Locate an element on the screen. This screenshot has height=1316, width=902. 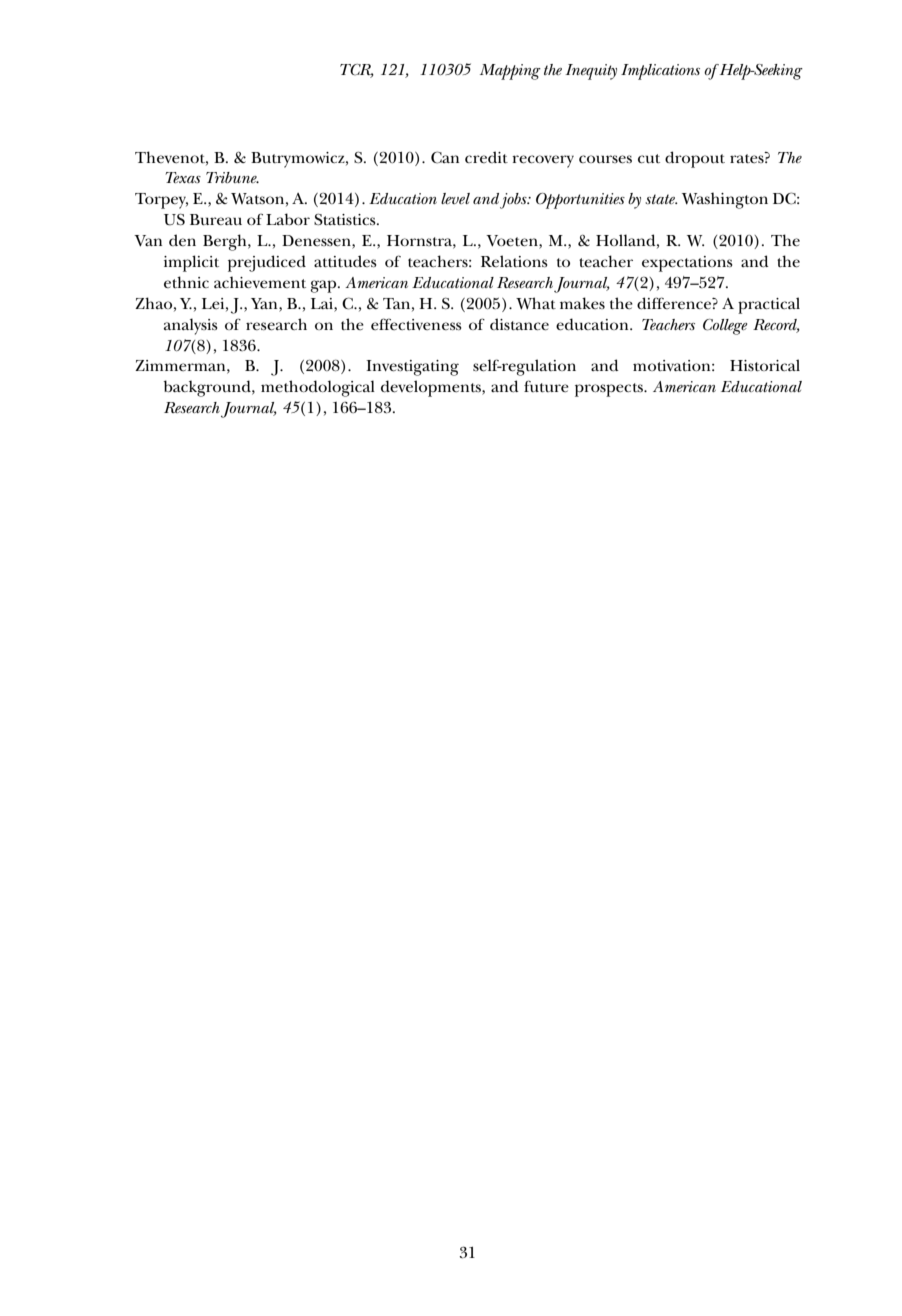
dropout is located at coordinates (695, 159).
